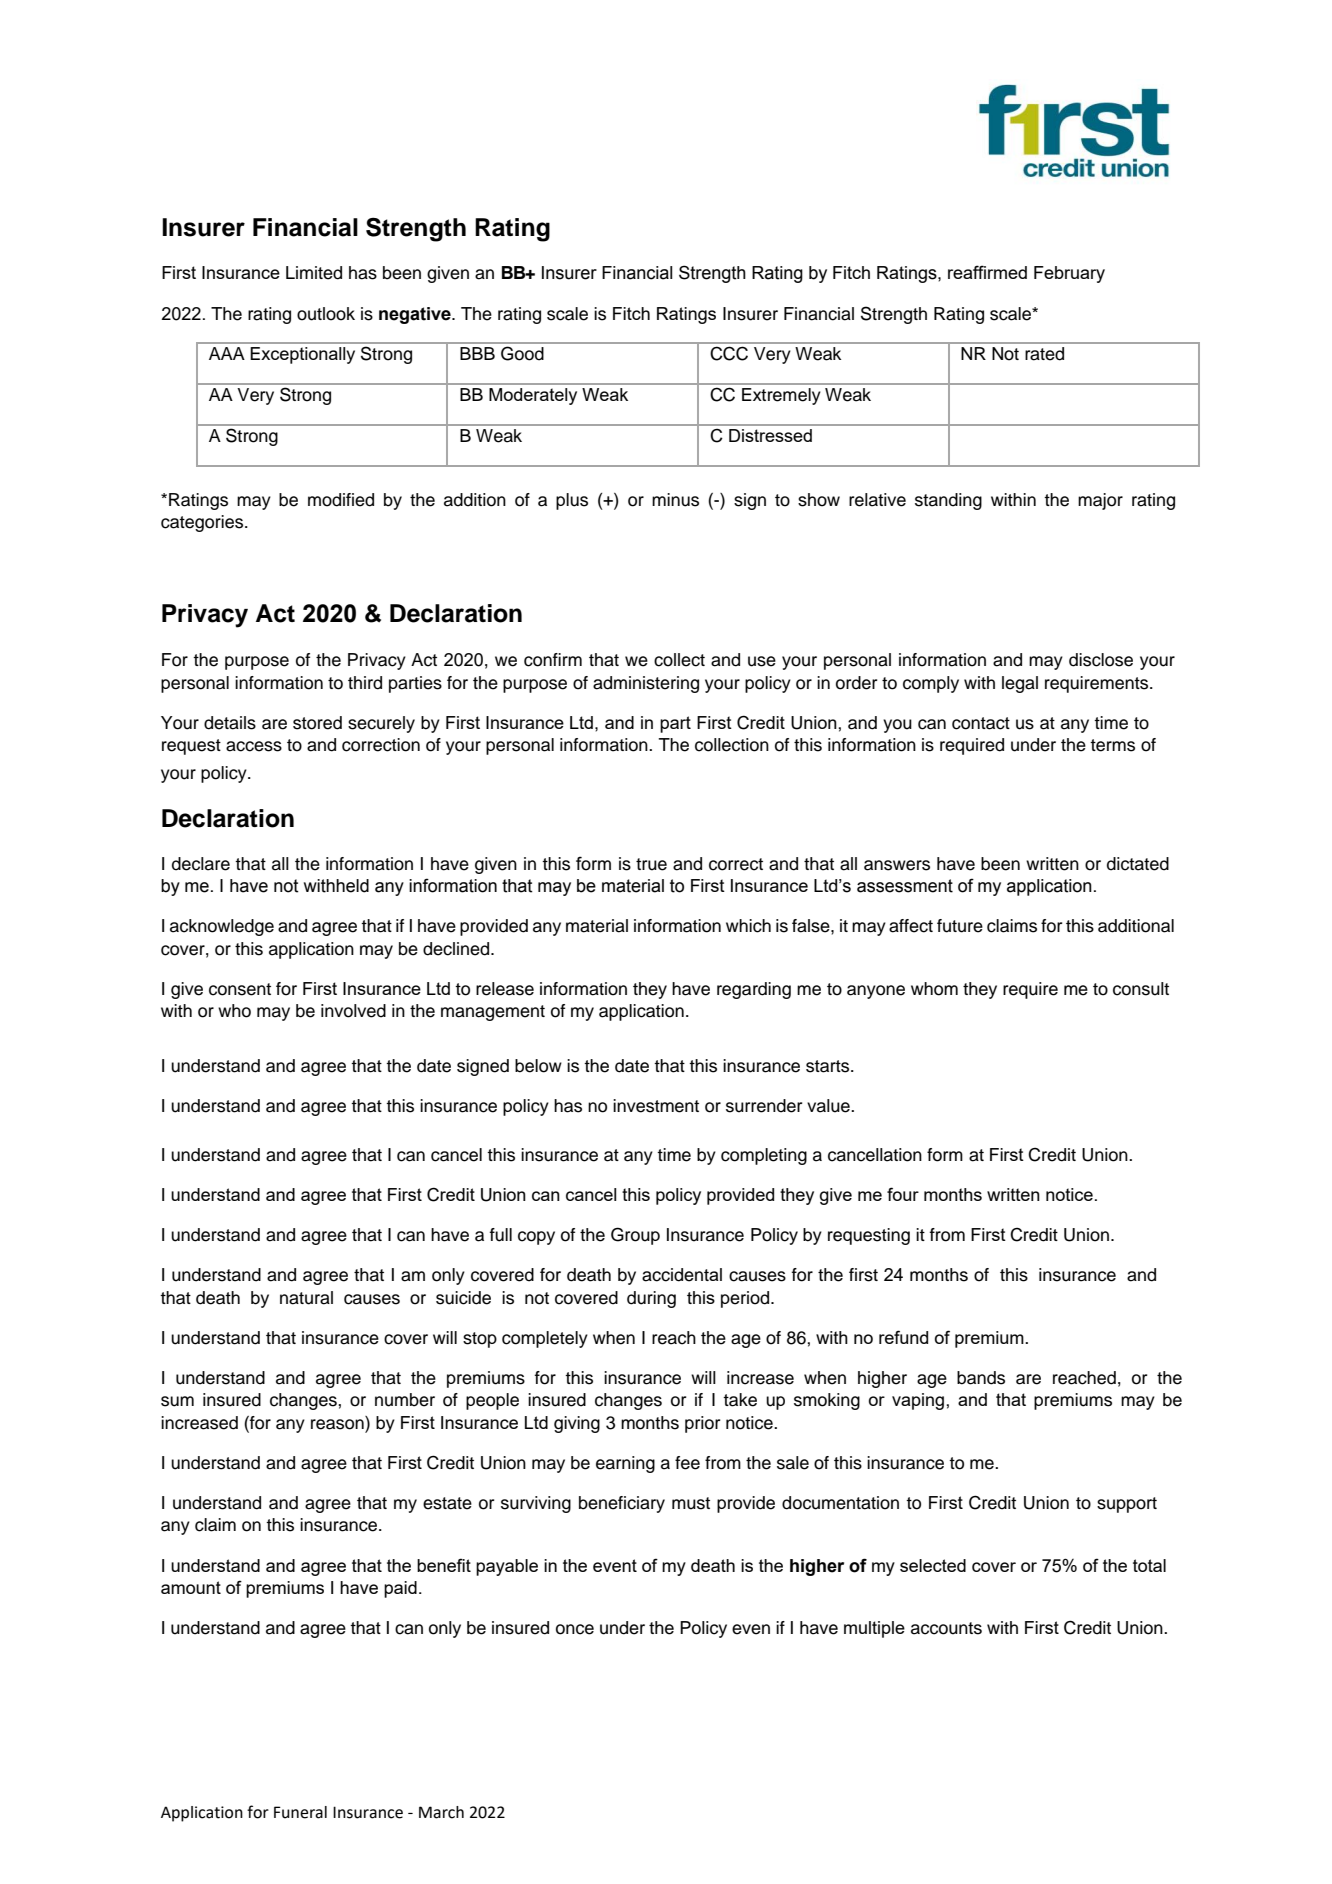 Image resolution: width=1332 pixels, height=1884 pixels. I want to click on outlook, so click(326, 314).
